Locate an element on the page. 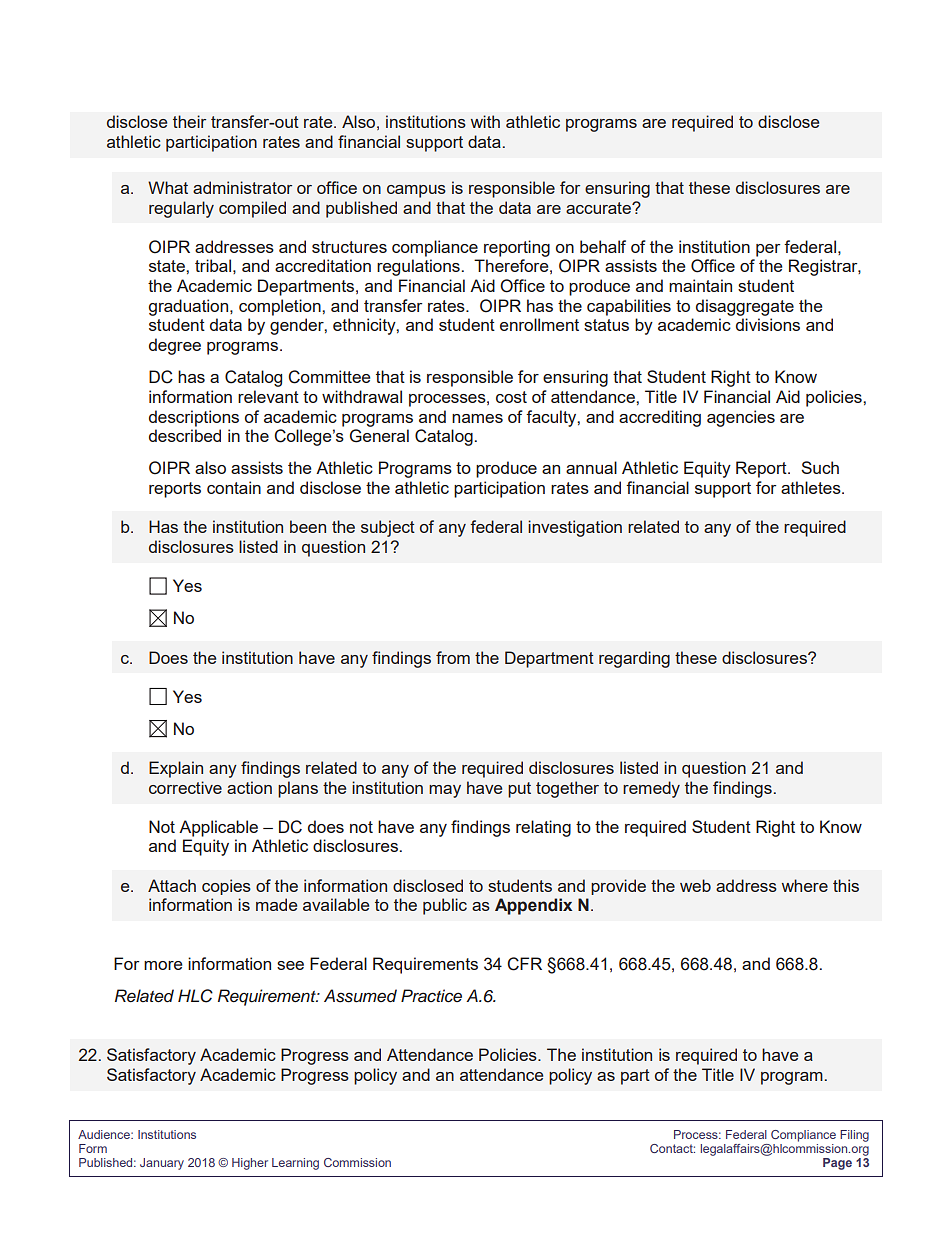 This image has width=952, height=1233. Appendix is located at coordinates (533, 906).
